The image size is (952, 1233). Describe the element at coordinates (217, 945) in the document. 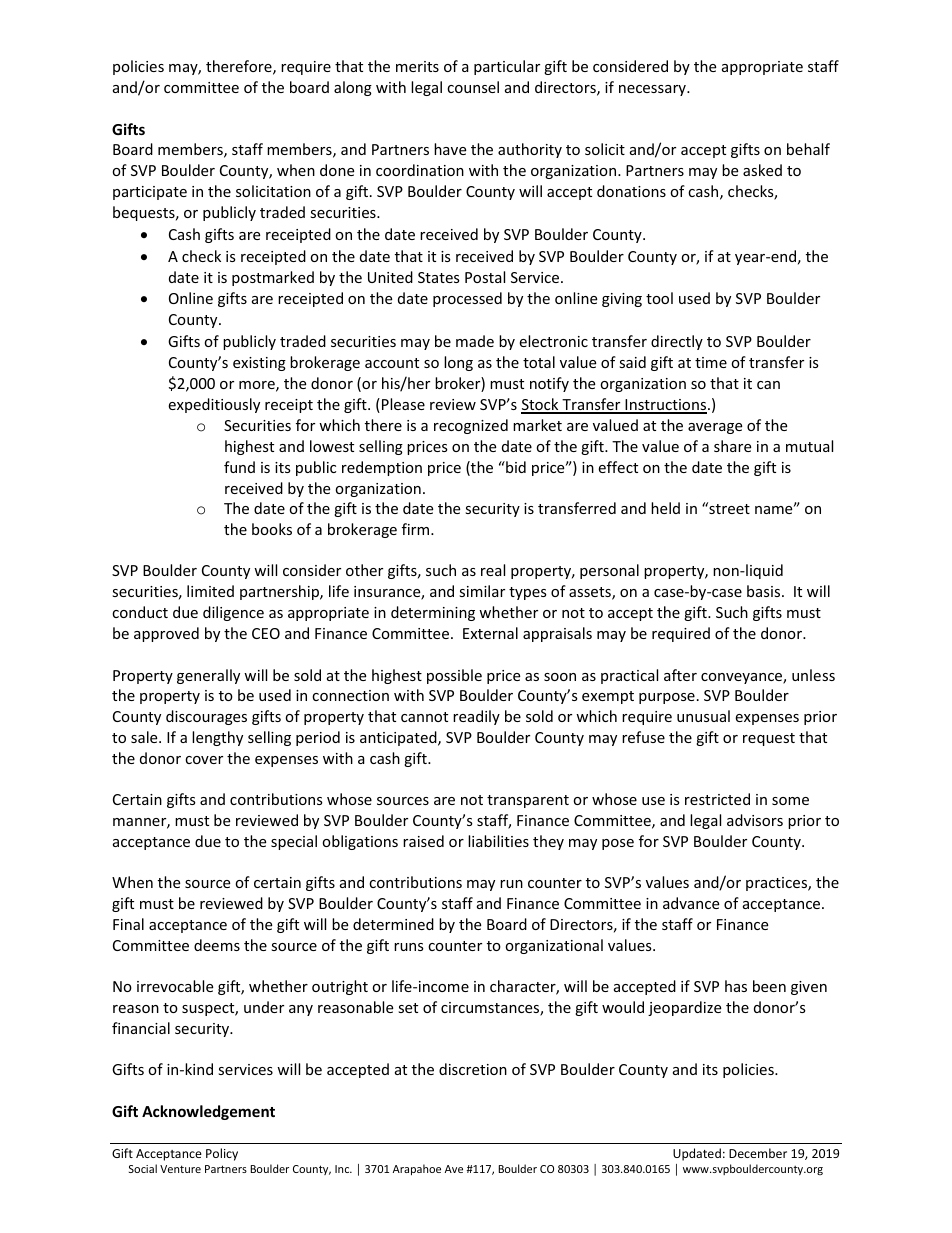

I see `deems` at that location.
